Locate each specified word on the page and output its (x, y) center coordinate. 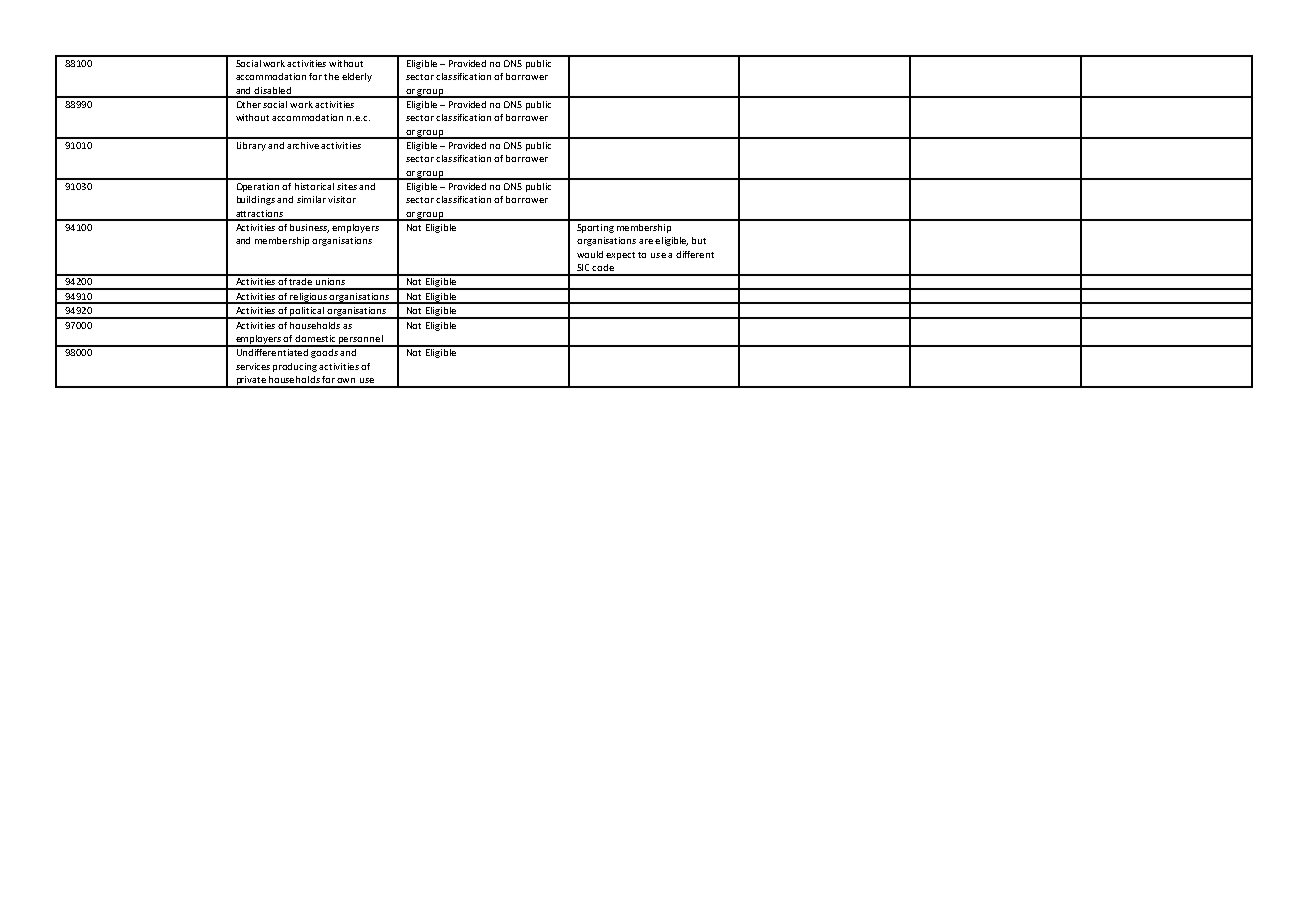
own (346, 380)
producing (295, 367)
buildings (256, 200)
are (646, 241)
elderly (357, 77)
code (603, 267)
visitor (342, 199)
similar (311, 199)
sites (347, 186)
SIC (583, 267)
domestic (315, 338)
